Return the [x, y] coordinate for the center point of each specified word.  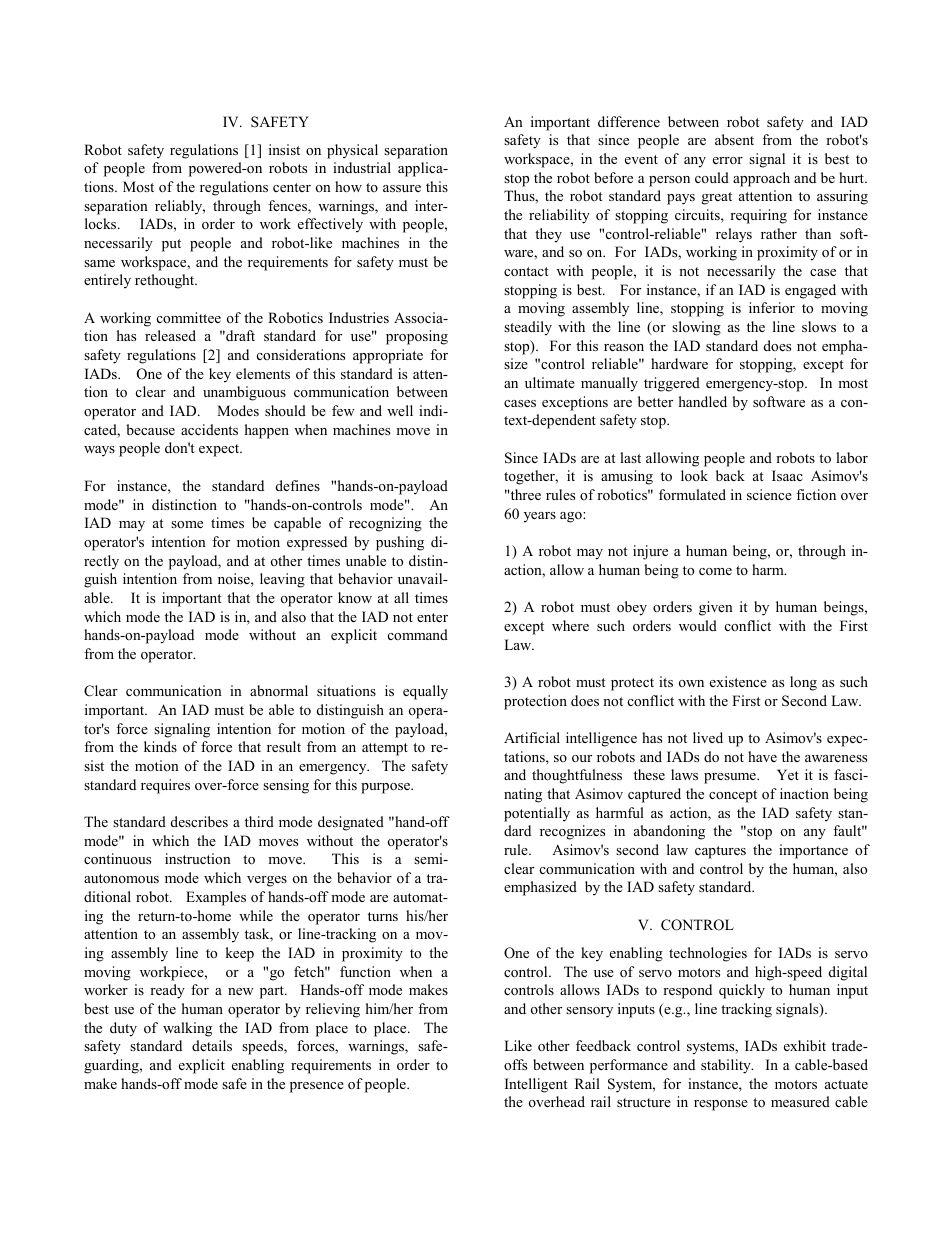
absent [734, 139]
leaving [282, 580]
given [716, 608]
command [418, 634]
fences [288, 207]
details [212, 1045]
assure [402, 188]
